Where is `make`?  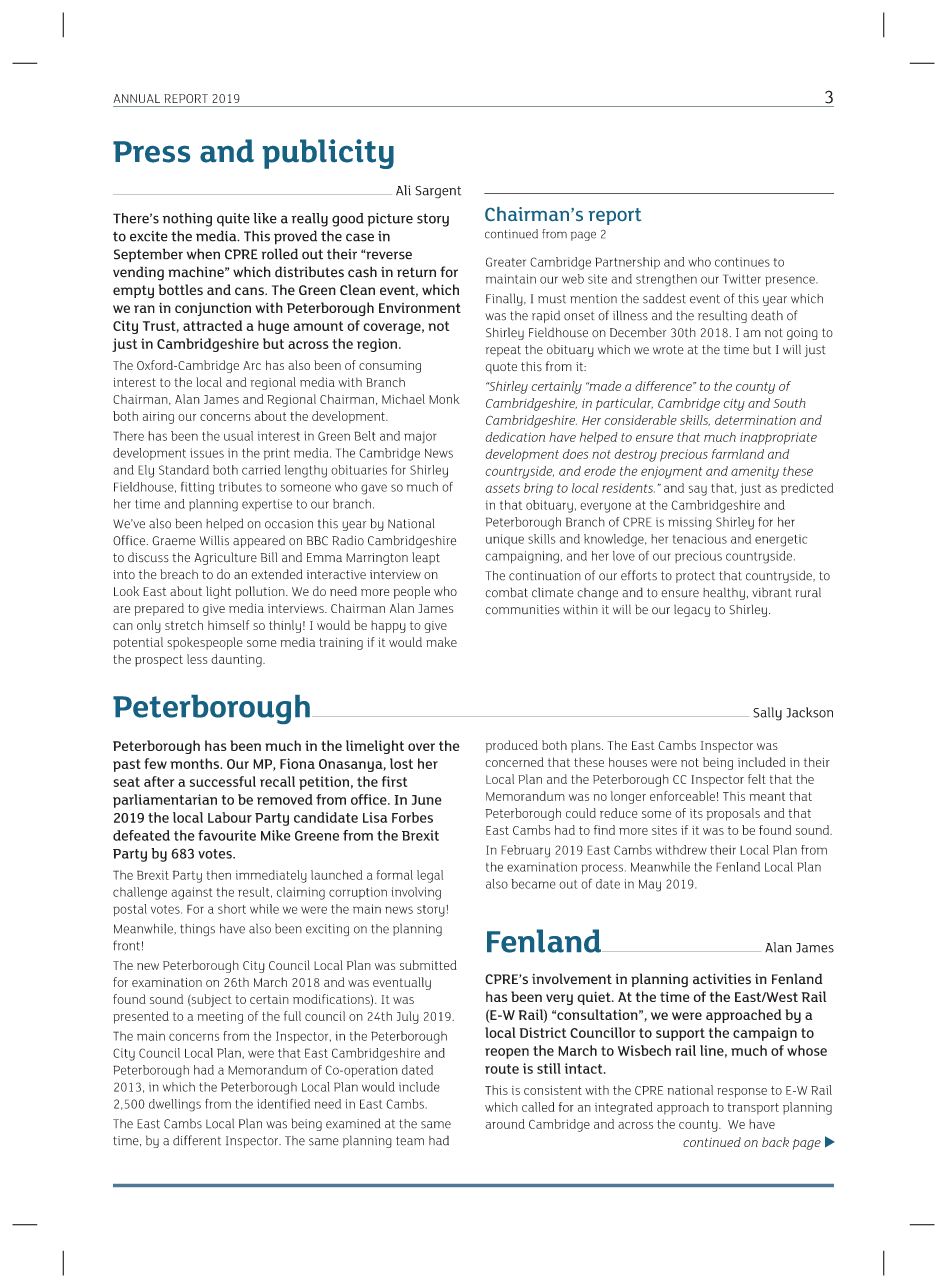
make is located at coordinates (441, 642).
